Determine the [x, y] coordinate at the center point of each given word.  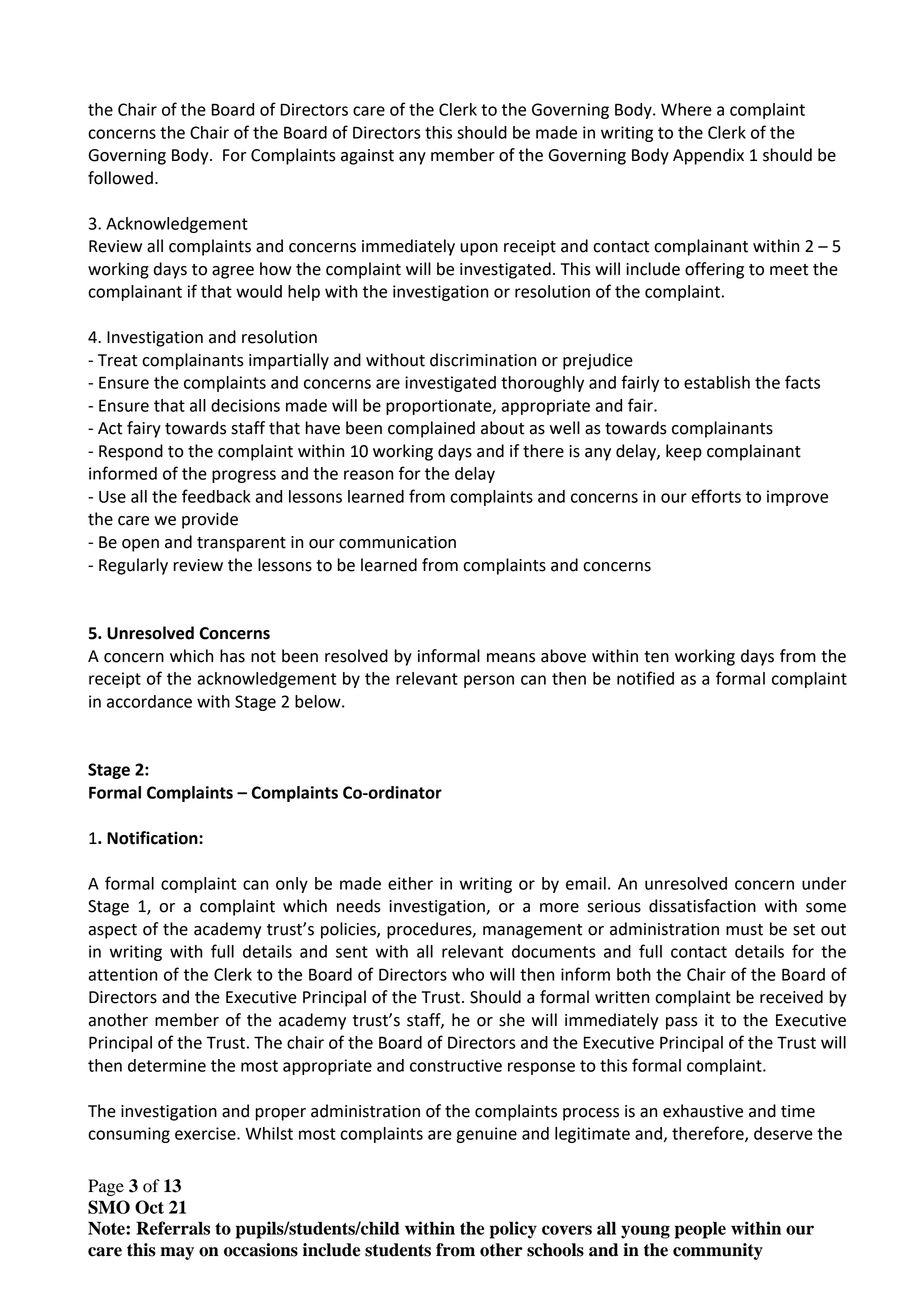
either [410, 883]
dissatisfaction [702, 906]
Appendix [708, 156]
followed [120, 178]
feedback [216, 496]
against [367, 157]
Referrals [173, 1228]
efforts [716, 496]
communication [397, 542]
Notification [153, 838]
